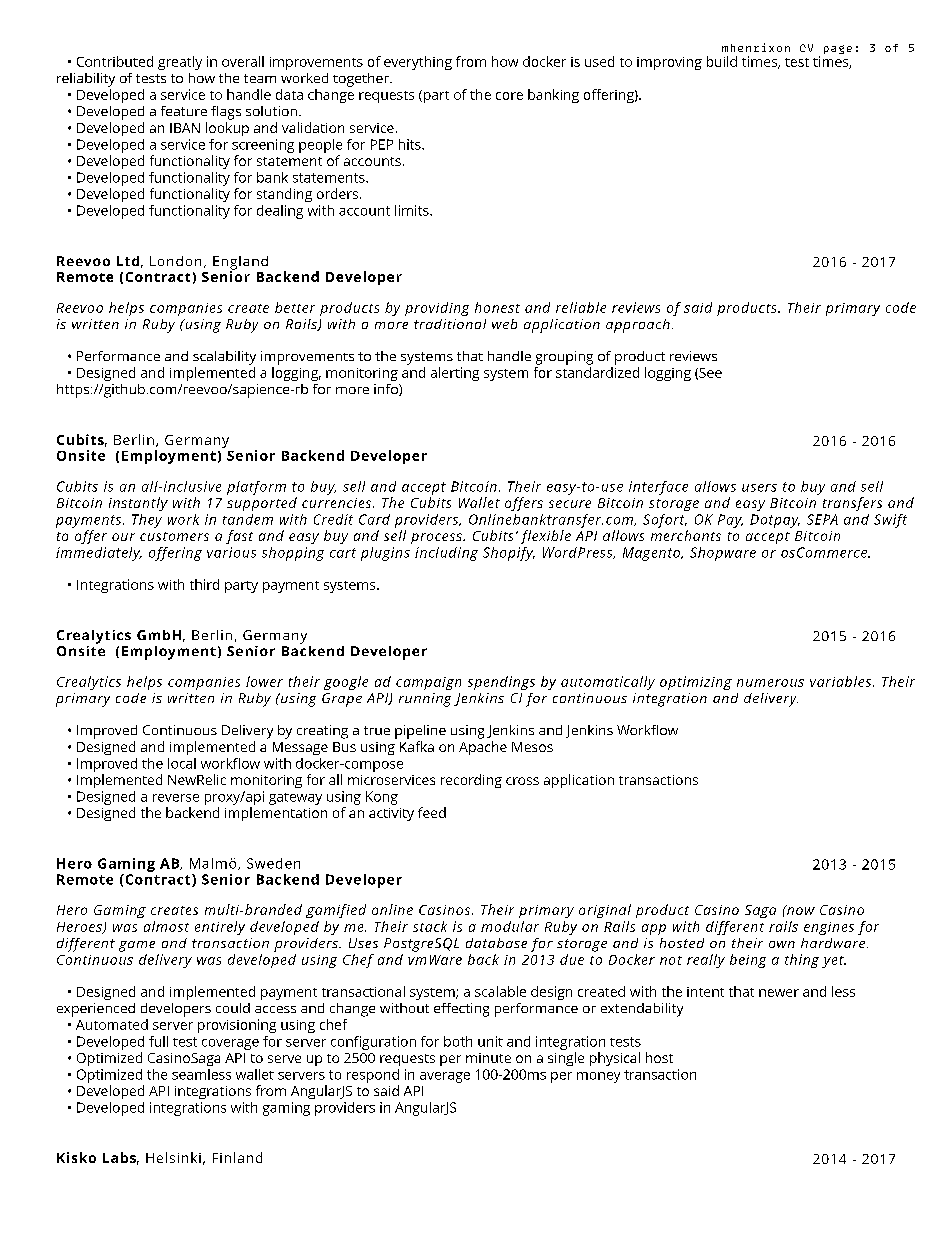 This page has height=1233, width=952. I want to click on page, so click(838, 49).
